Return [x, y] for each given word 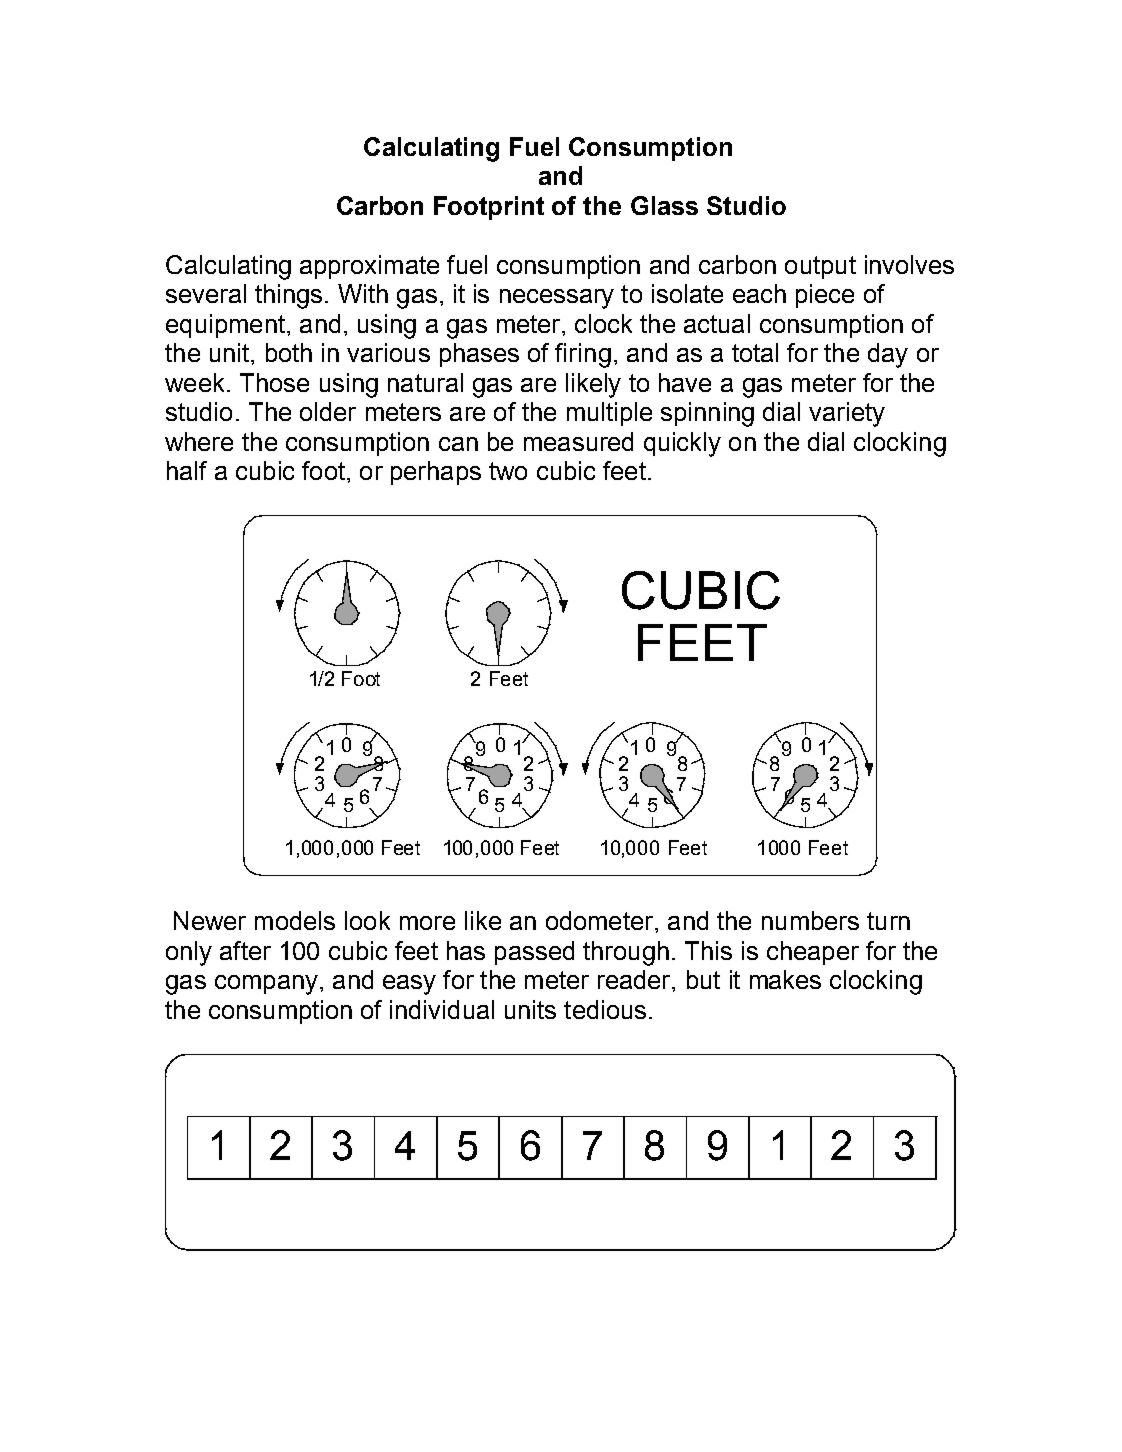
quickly [682, 444]
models [295, 920]
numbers [810, 920]
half [187, 470]
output [820, 267]
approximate [369, 267]
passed [534, 953]
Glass [664, 205]
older [328, 411]
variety [847, 414]
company [266, 985]
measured [578, 441]
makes [785, 979]
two [508, 471]
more [427, 923]
